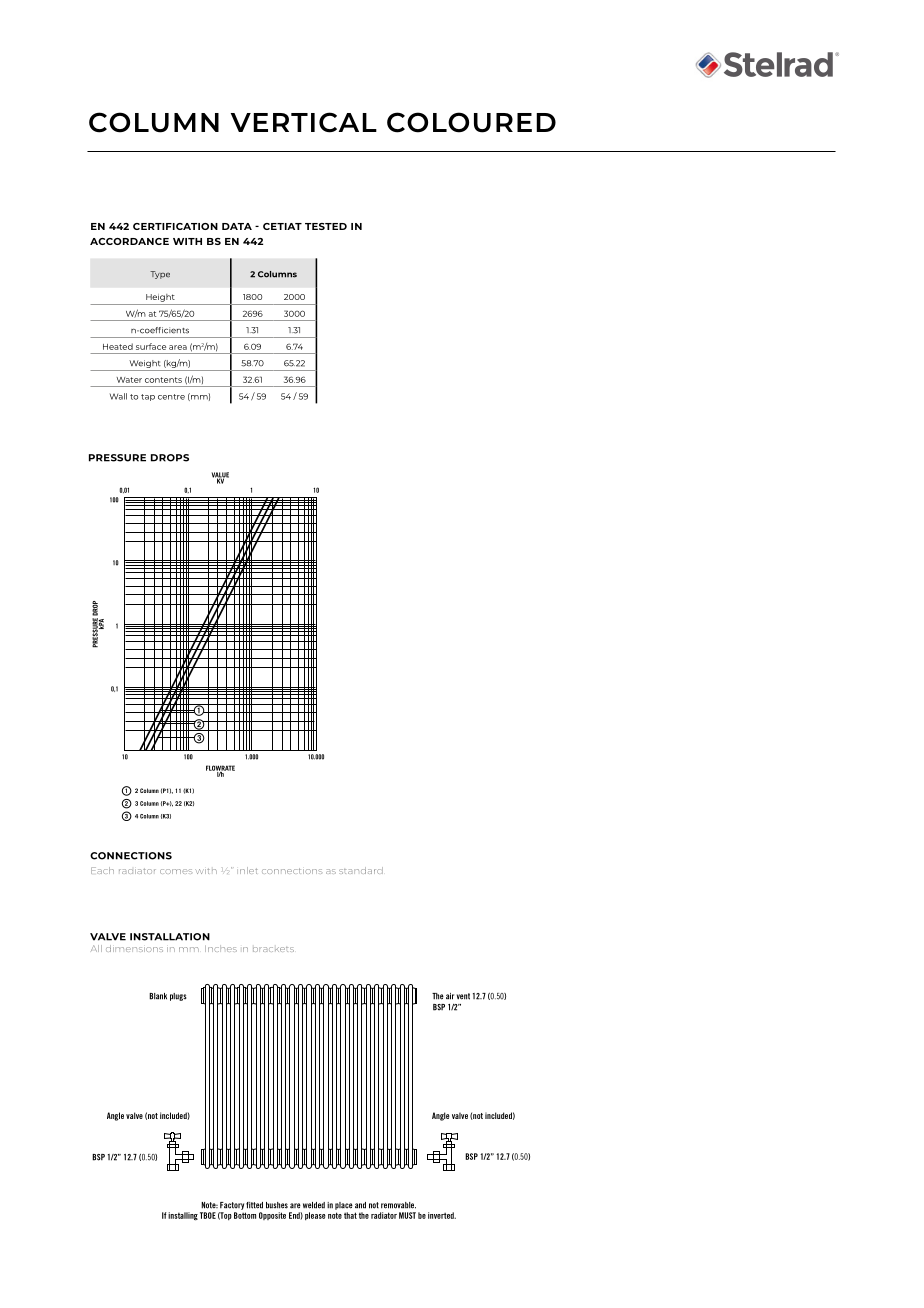 This document has width=924, height=1308. What do you see at coordinates (277, 1205) in the document?
I see `bushes` at bounding box center [277, 1205].
